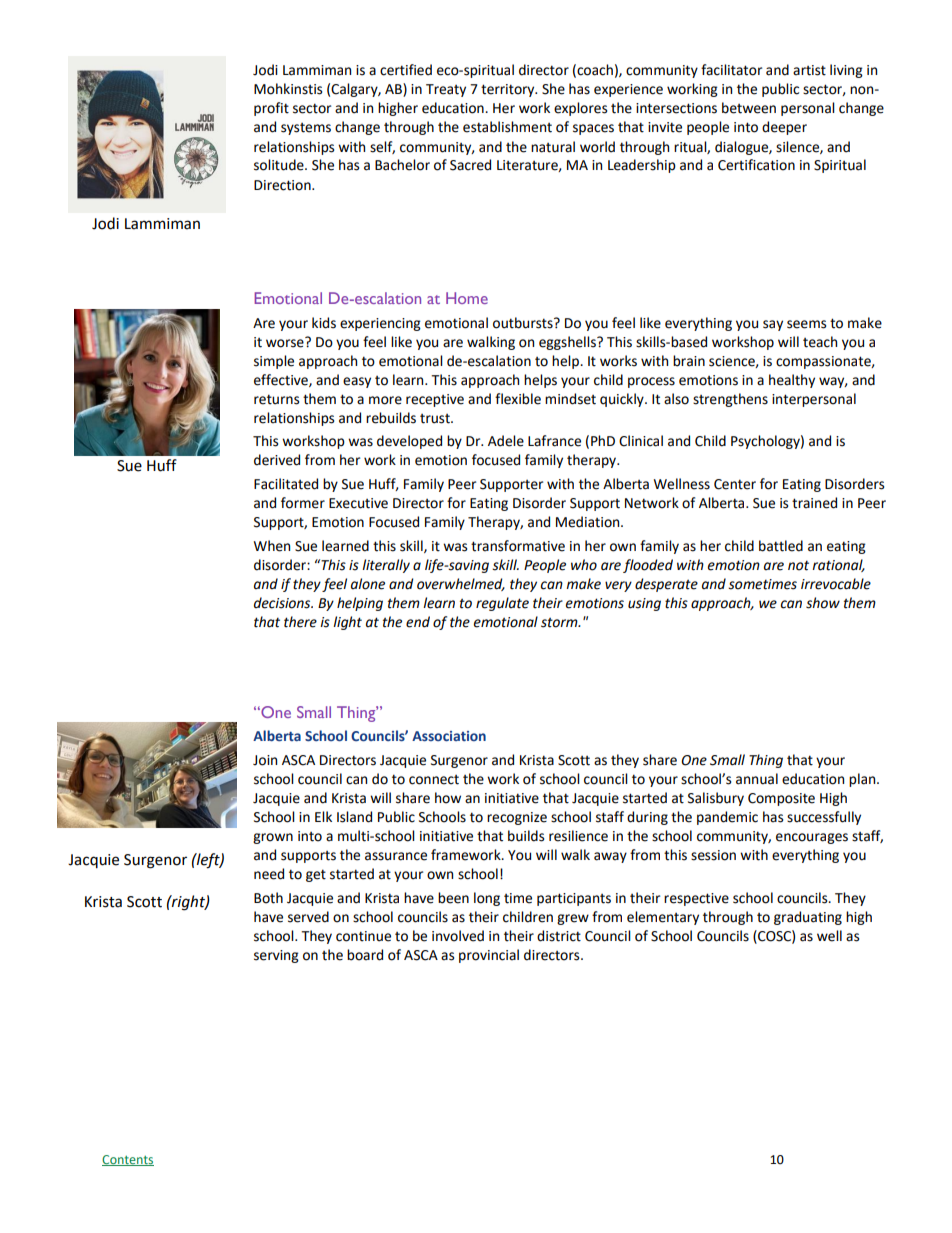  Describe the element at coordinates (792, 381) in the screenshot. I see `healthy` at that location.
